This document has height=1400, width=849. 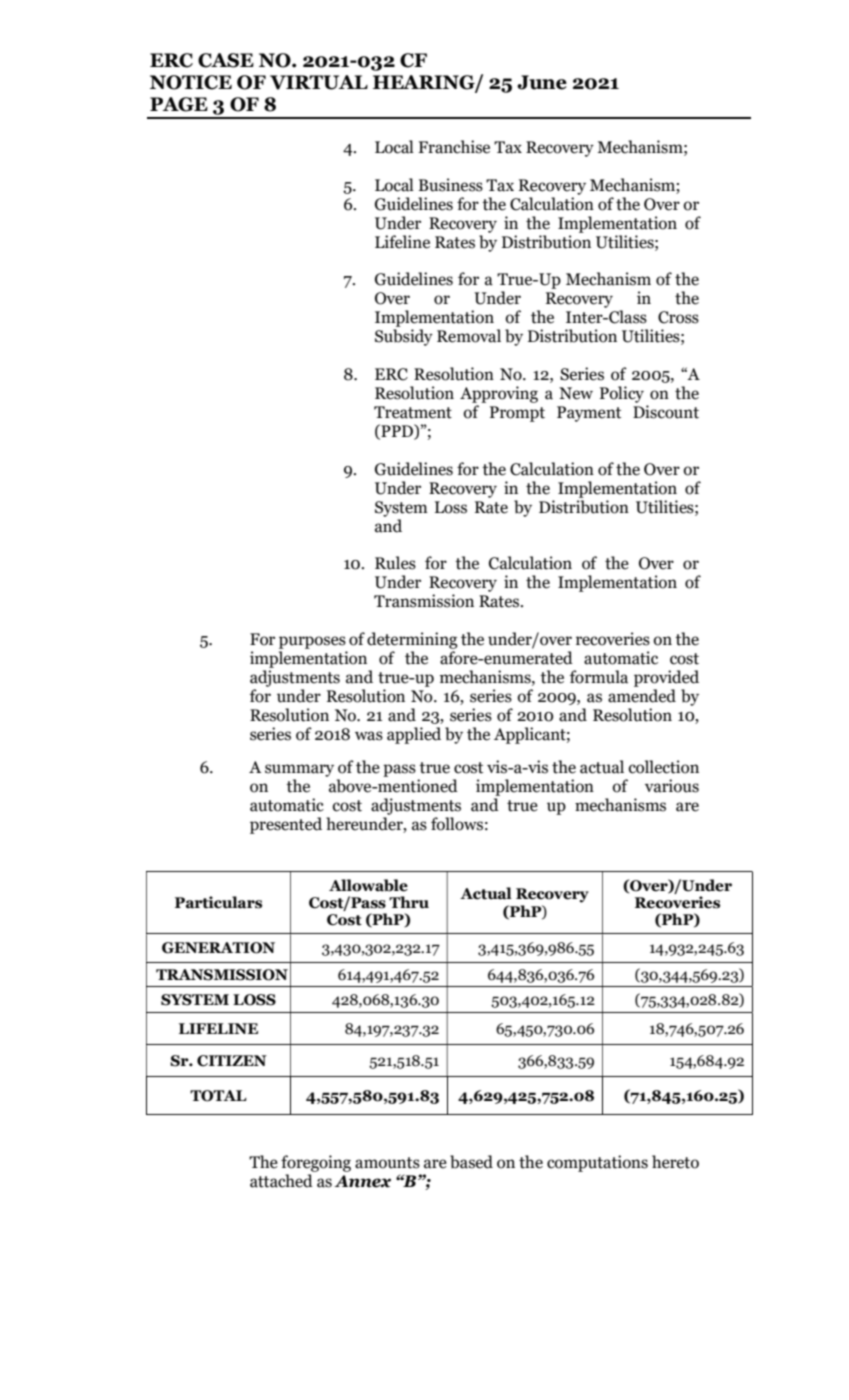 I want to click on June, so click(x=542, y=82).
